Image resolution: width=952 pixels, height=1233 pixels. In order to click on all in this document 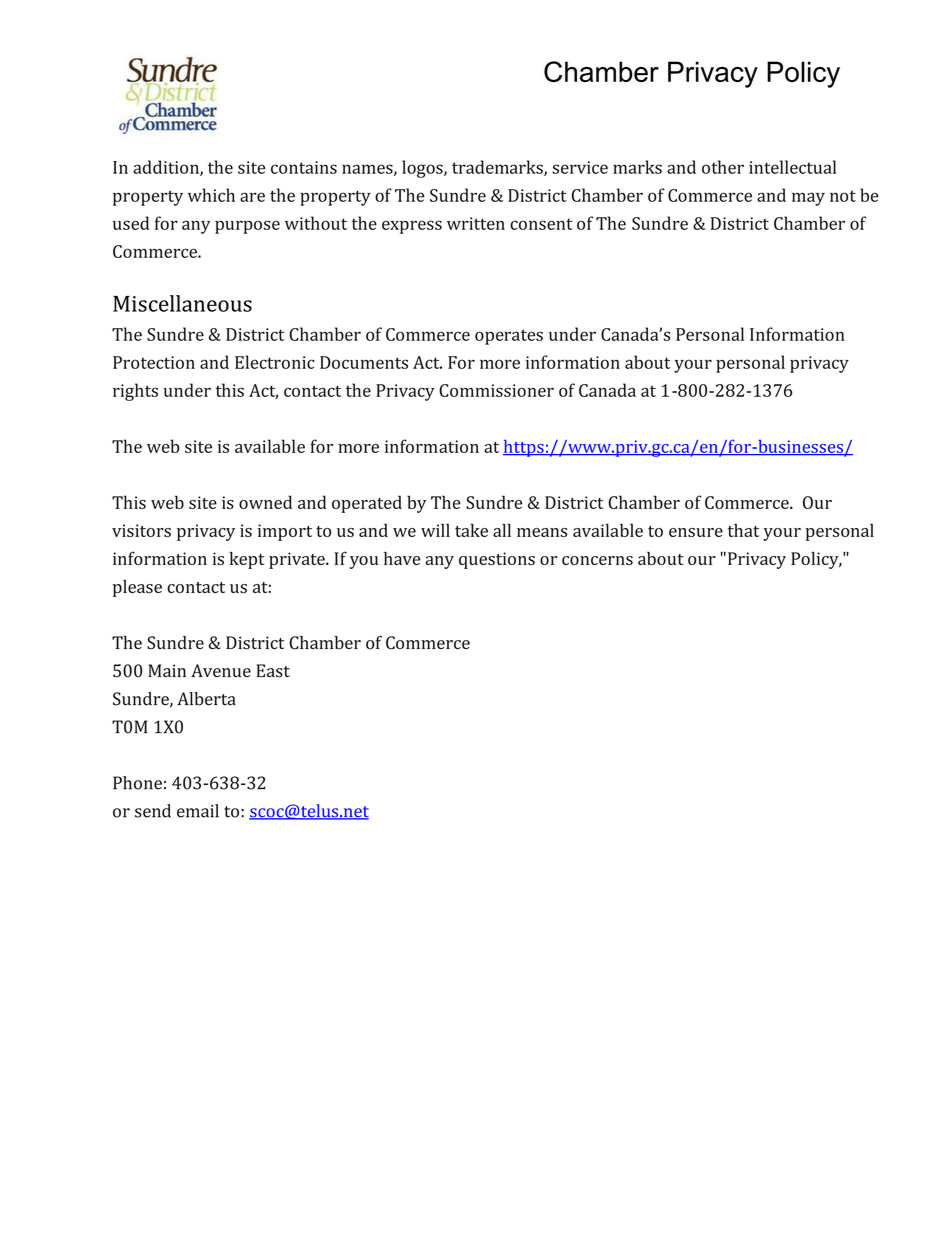, I will do `click(502, 530)`.
